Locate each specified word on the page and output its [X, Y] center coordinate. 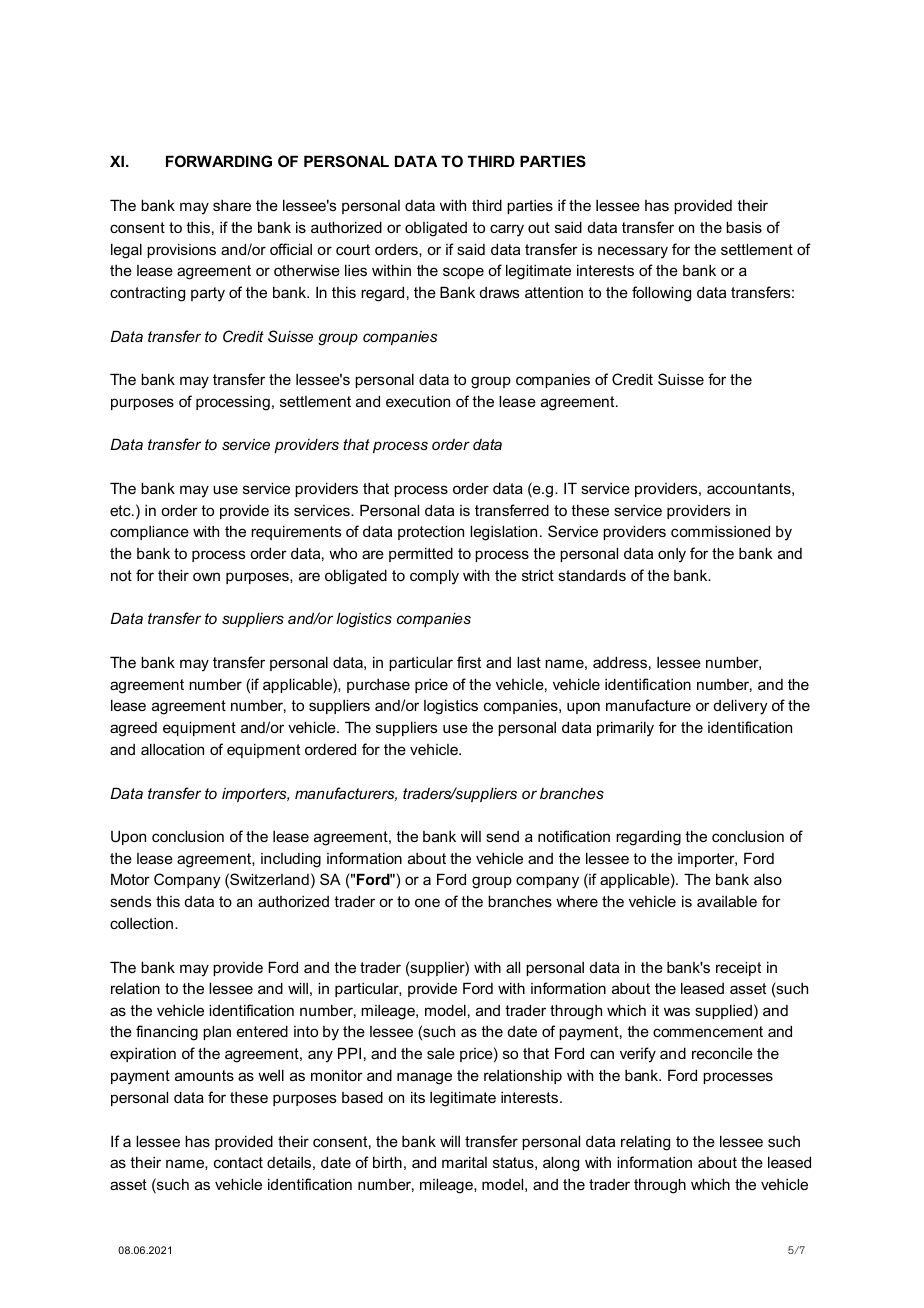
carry [507, 230]
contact [238, 1162]
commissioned [720, 531]
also [768, 879]
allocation [172, 749]
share [232, 205]
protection [431, 532]
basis [744, 227]
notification [574, 836]
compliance [149, 532]
